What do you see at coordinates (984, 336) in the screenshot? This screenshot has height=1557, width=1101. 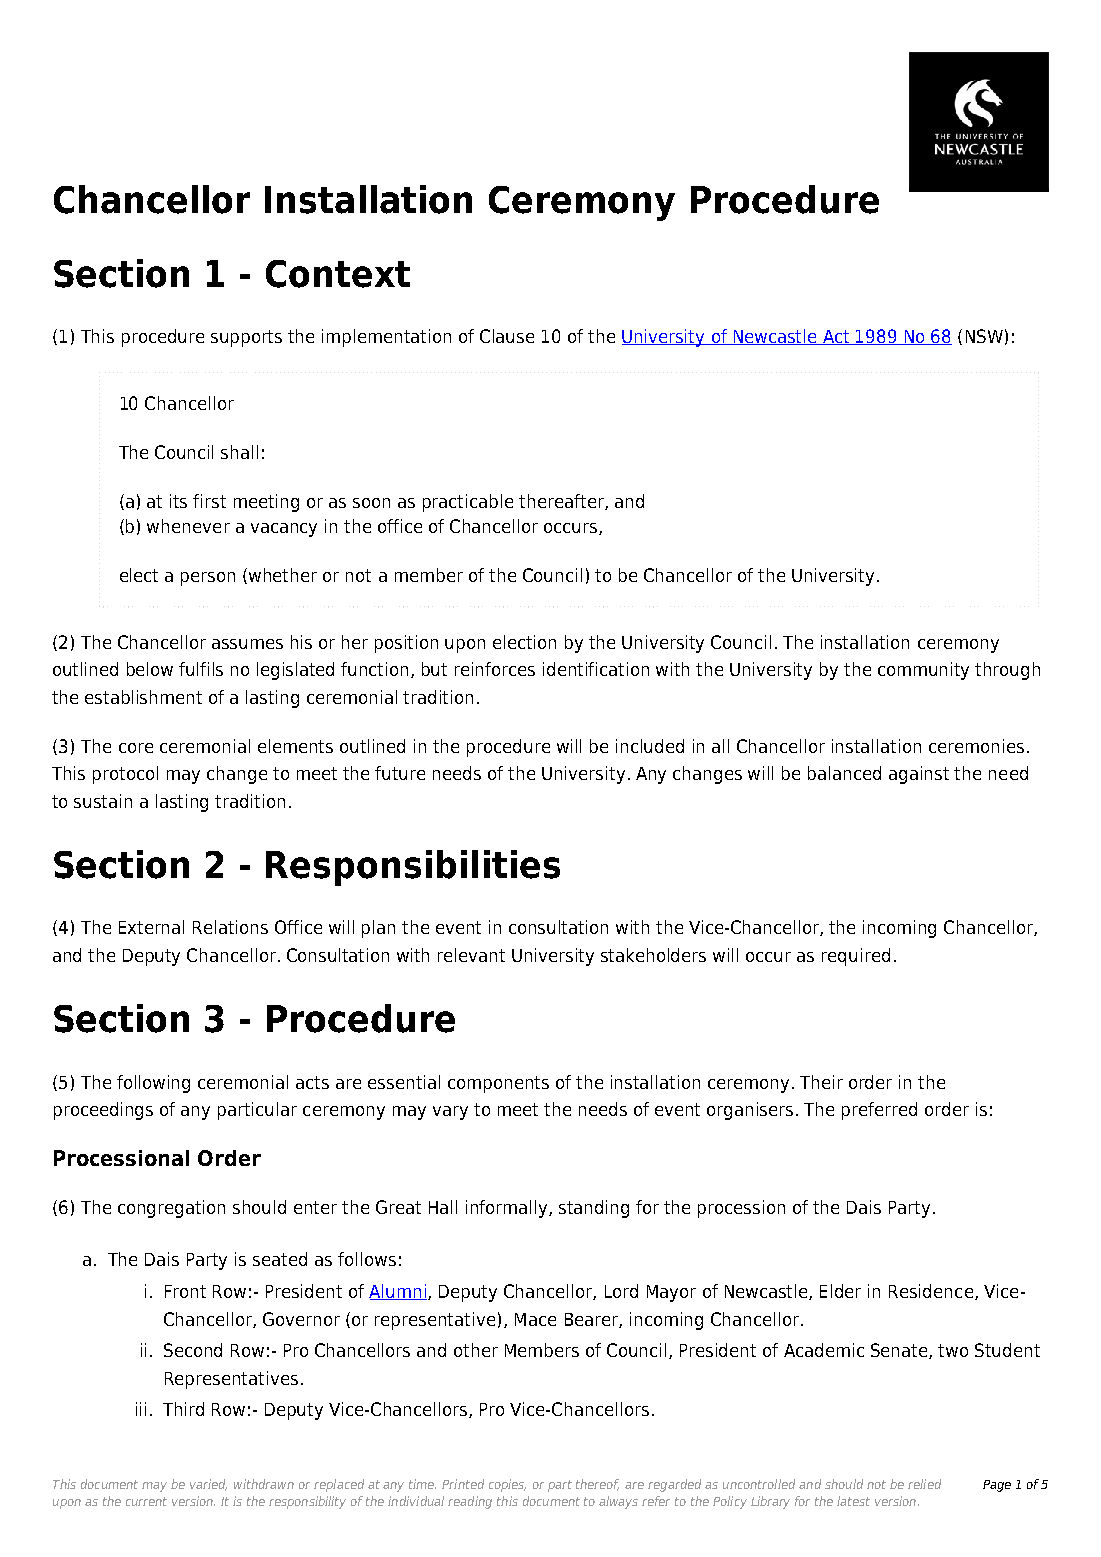 I see `NSW` at bounding box center [984, 336].
